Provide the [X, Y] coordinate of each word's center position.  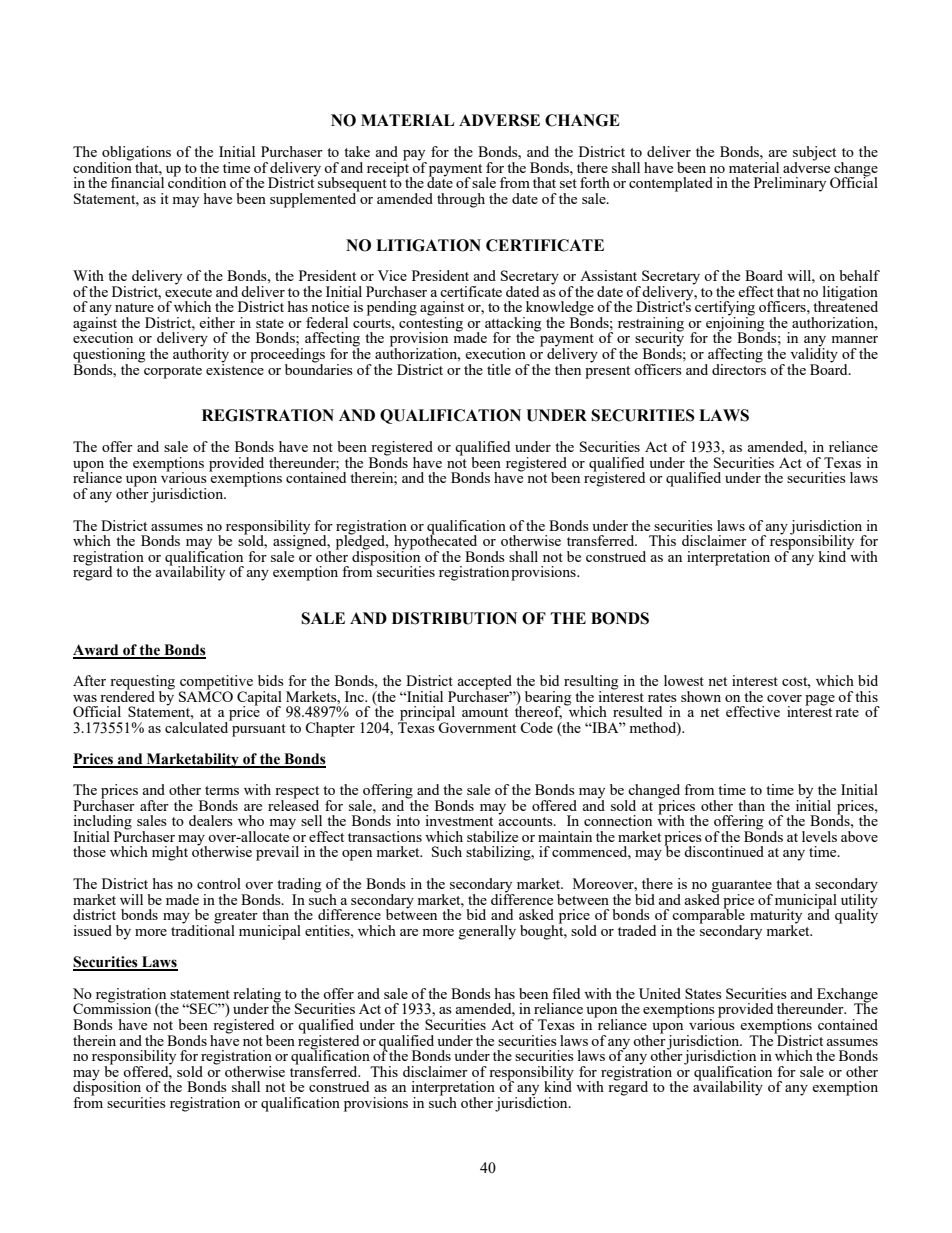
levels [819, 836]
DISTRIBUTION [454, 618]
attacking [513, 325]
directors [739, 368]
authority [201, 355]
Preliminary [790, 184]
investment [459, 820]
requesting [142, 683]
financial [137, 181]
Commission [112, 1007]
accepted [486, 683]
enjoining [735, 324]
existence [235, 368]
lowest [684, 680]
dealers [211, 820]
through [461, 200]
